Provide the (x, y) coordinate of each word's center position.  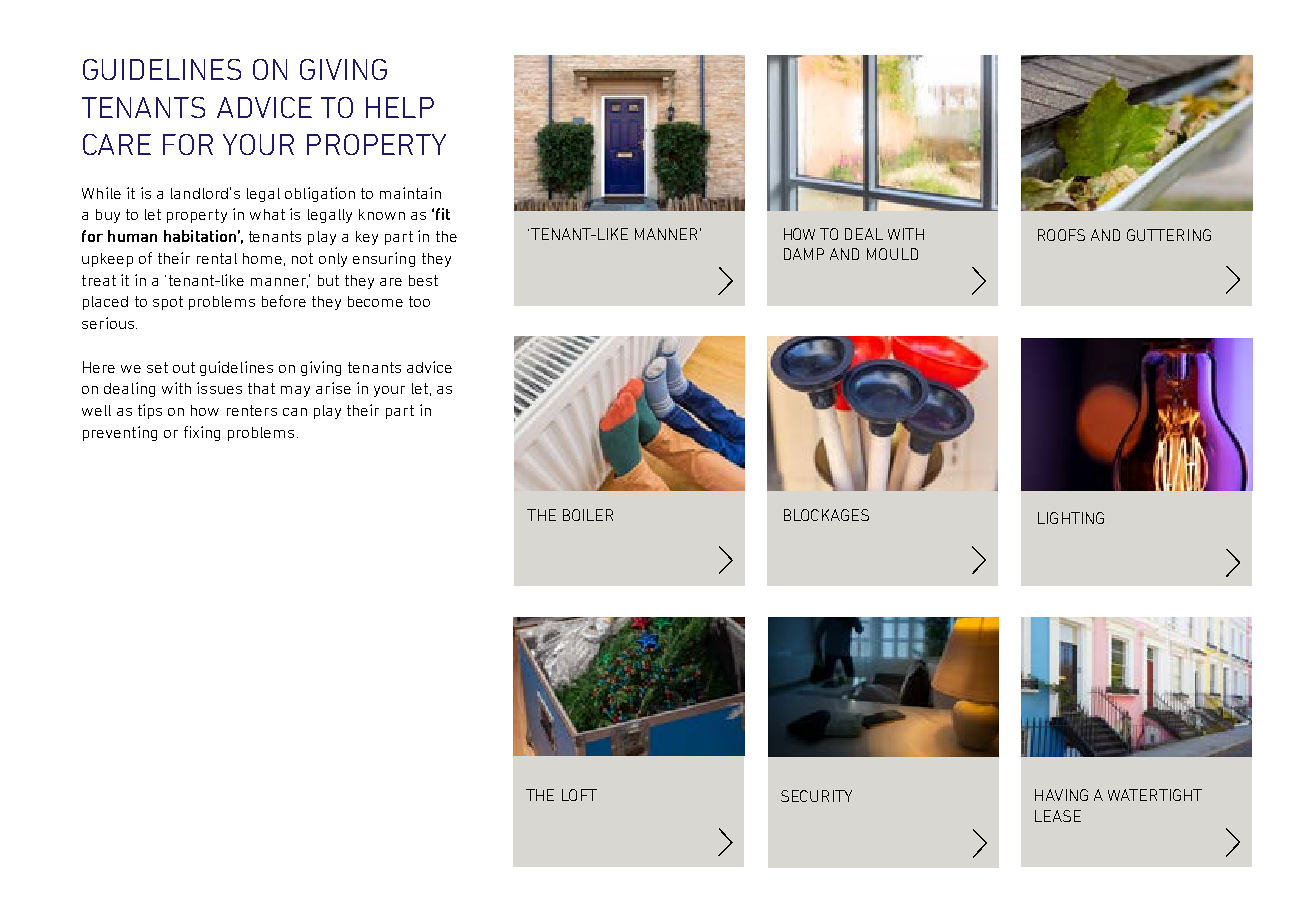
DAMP (804, 254)
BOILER (588, 515)
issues (219, 388)
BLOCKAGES (826, 515)
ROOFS (1061, 235)
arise (333, 388)
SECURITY (816, 796)
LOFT (579, 795)
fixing (202, 433)
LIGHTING (1071, 518)
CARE (117, 144)
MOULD (892, 254)
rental (217, 258)
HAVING (1061, 795)
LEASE (1058, 816)
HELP (400, 107)
